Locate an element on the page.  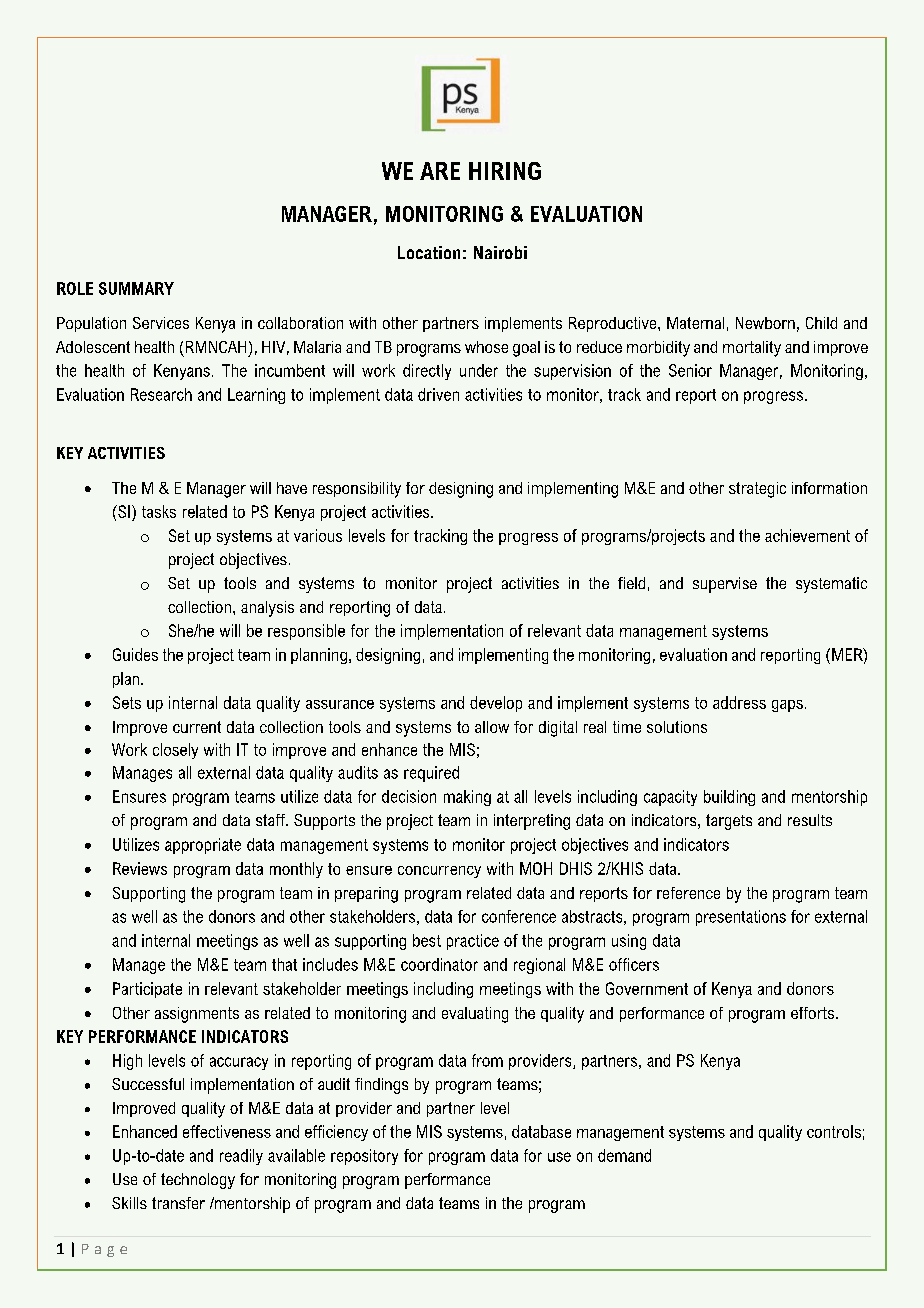
Newborn is located at coordinates (765, 323).
